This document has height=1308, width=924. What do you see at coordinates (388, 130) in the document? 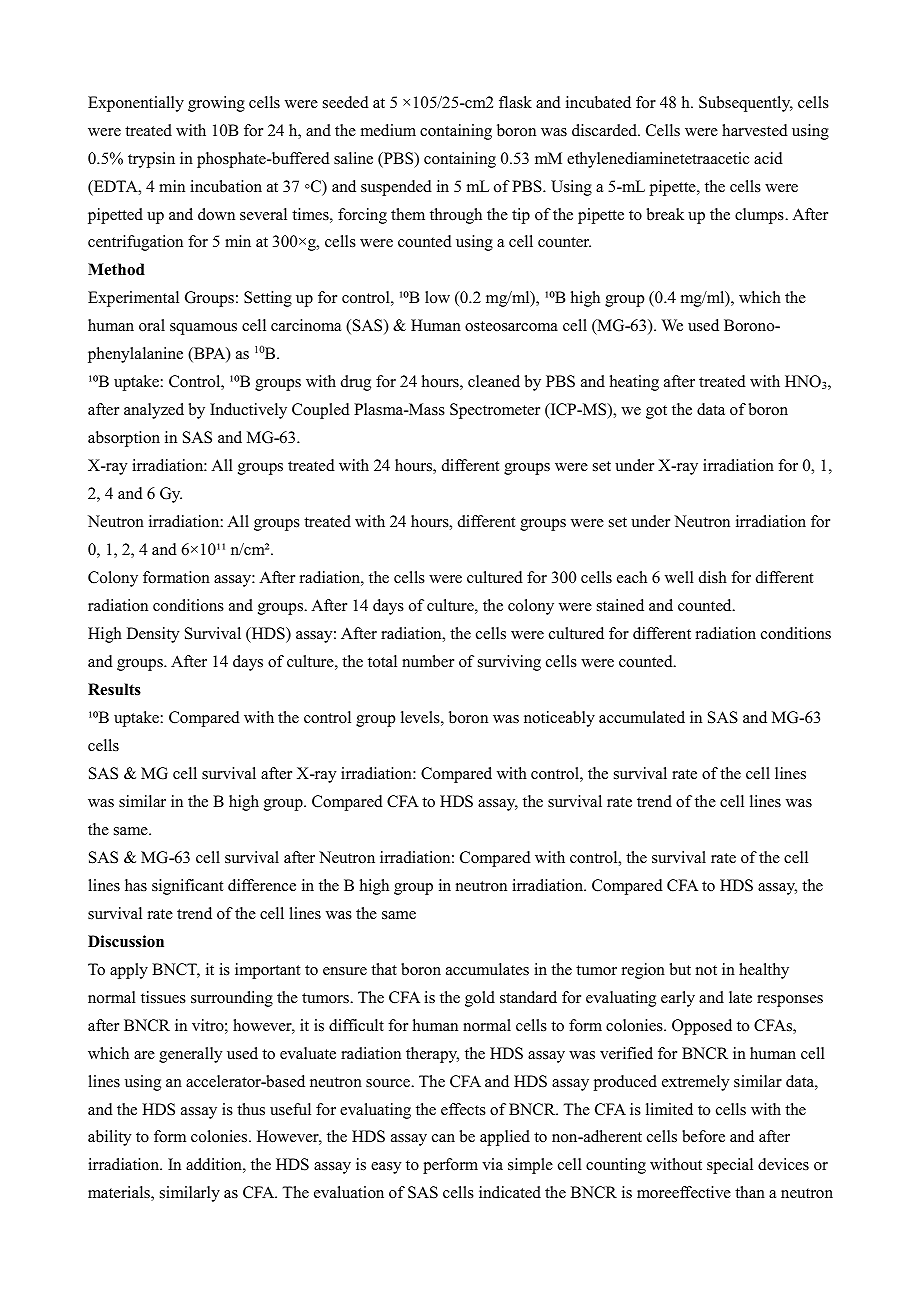
I see `medium` at bounding box center [388, 130].
